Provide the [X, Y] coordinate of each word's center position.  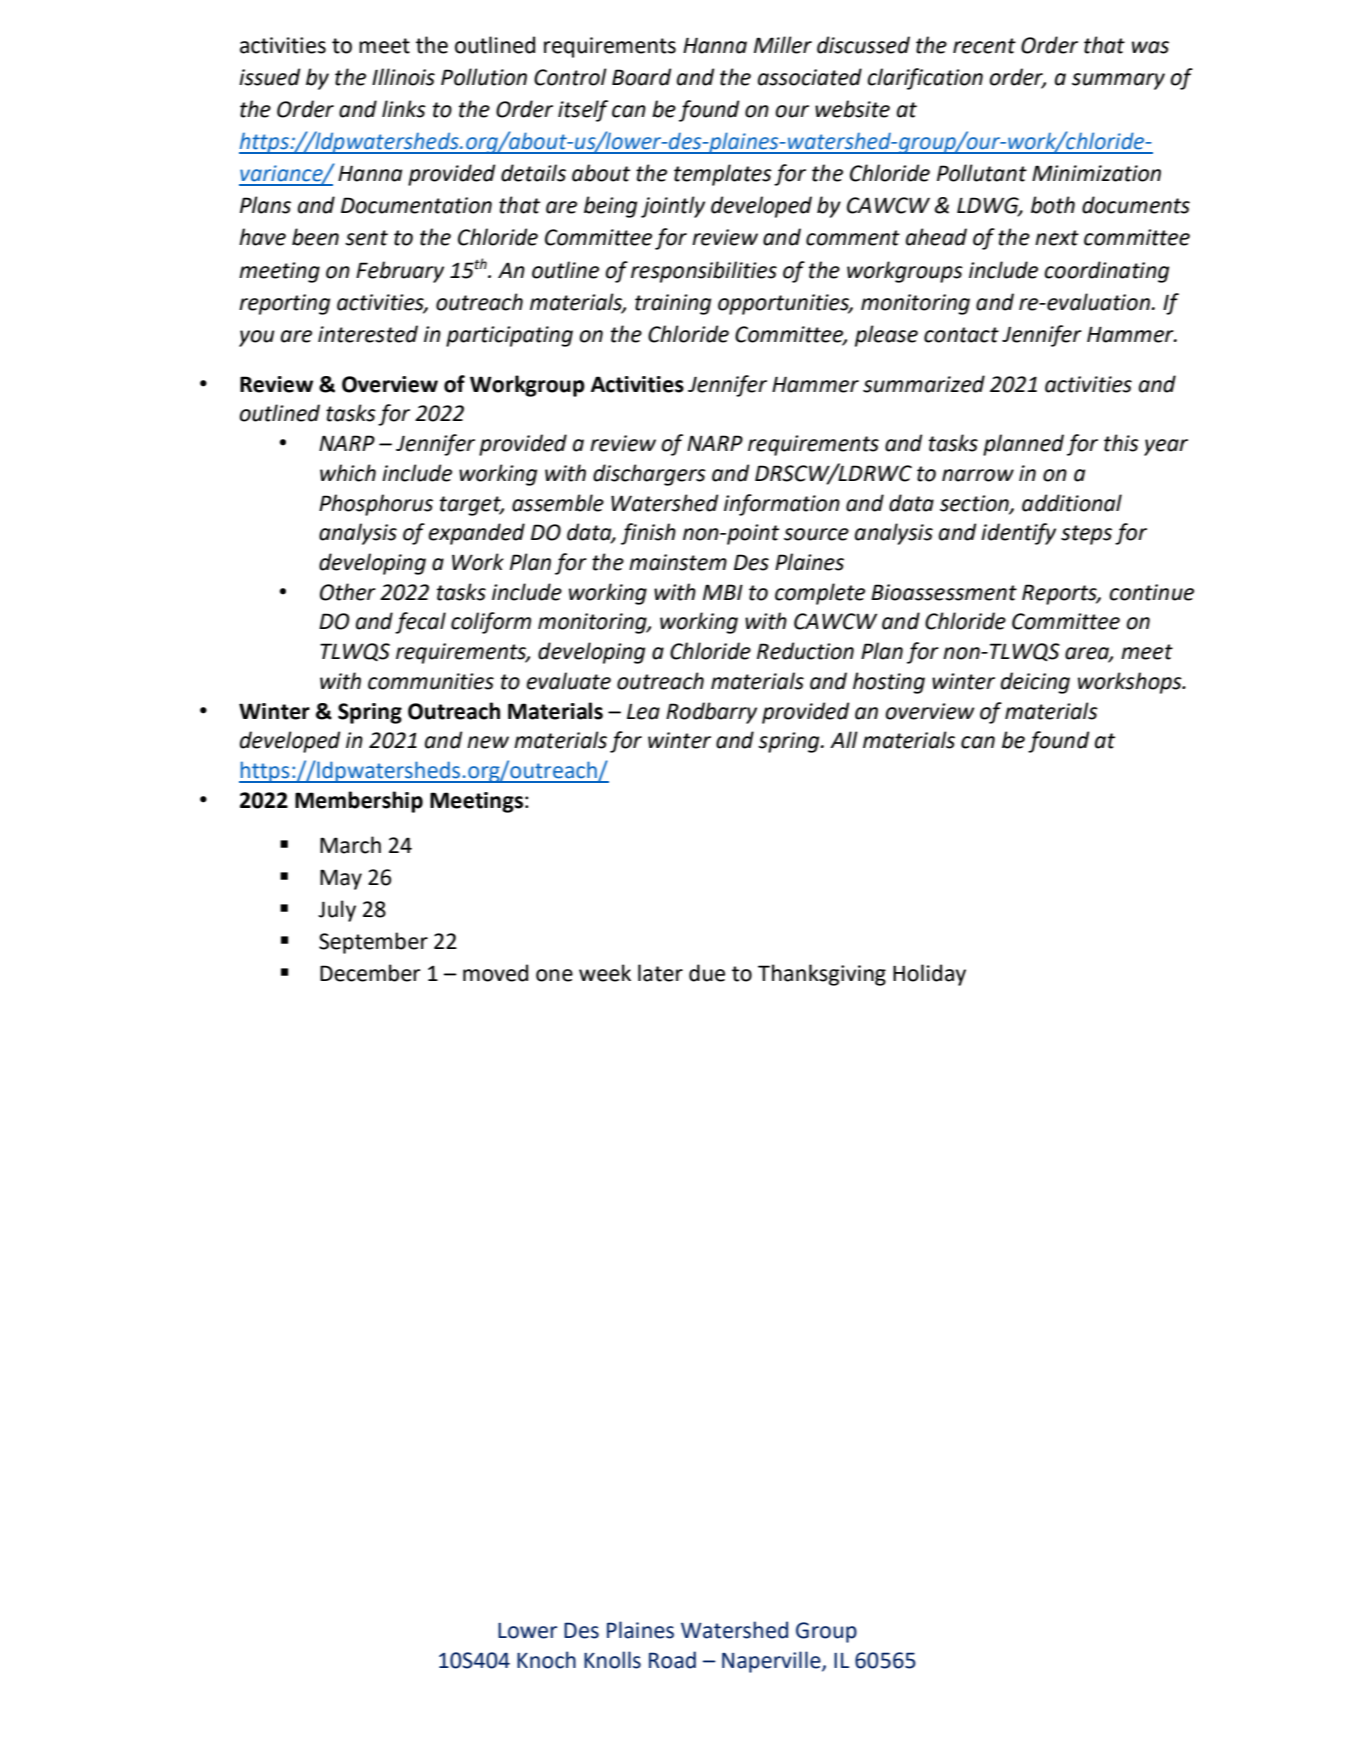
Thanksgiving [822, 975]
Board [641, 77]
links [404, 109]
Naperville [772, 1662]
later [660, 973]
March [350, 845]
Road [672, 1660]
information [782, 505]
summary [1118, 81]
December [370, 973]
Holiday [929, 975]
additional [1072, 503]
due [707, 973]
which [348, 473]
